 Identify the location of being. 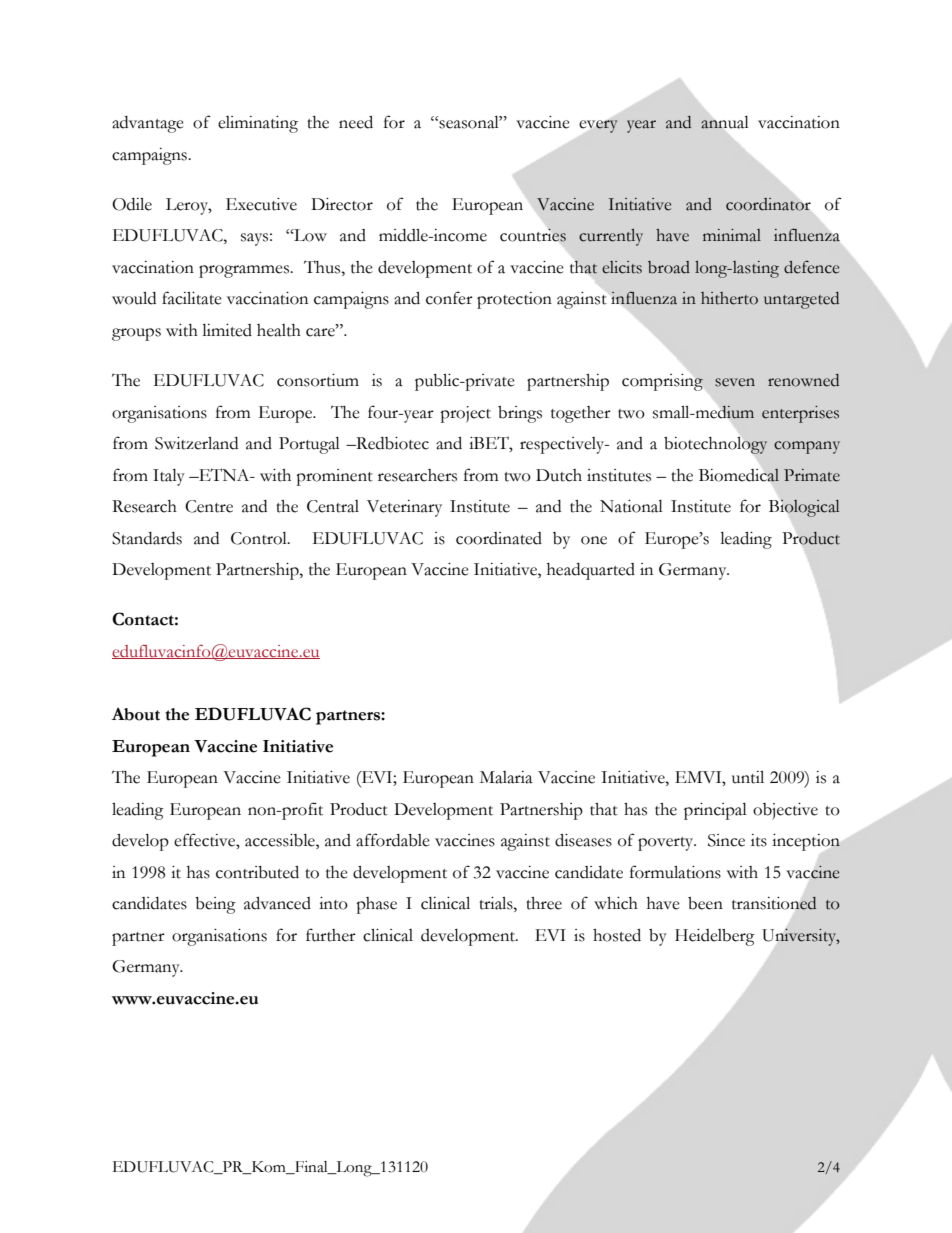
(215, 905).
